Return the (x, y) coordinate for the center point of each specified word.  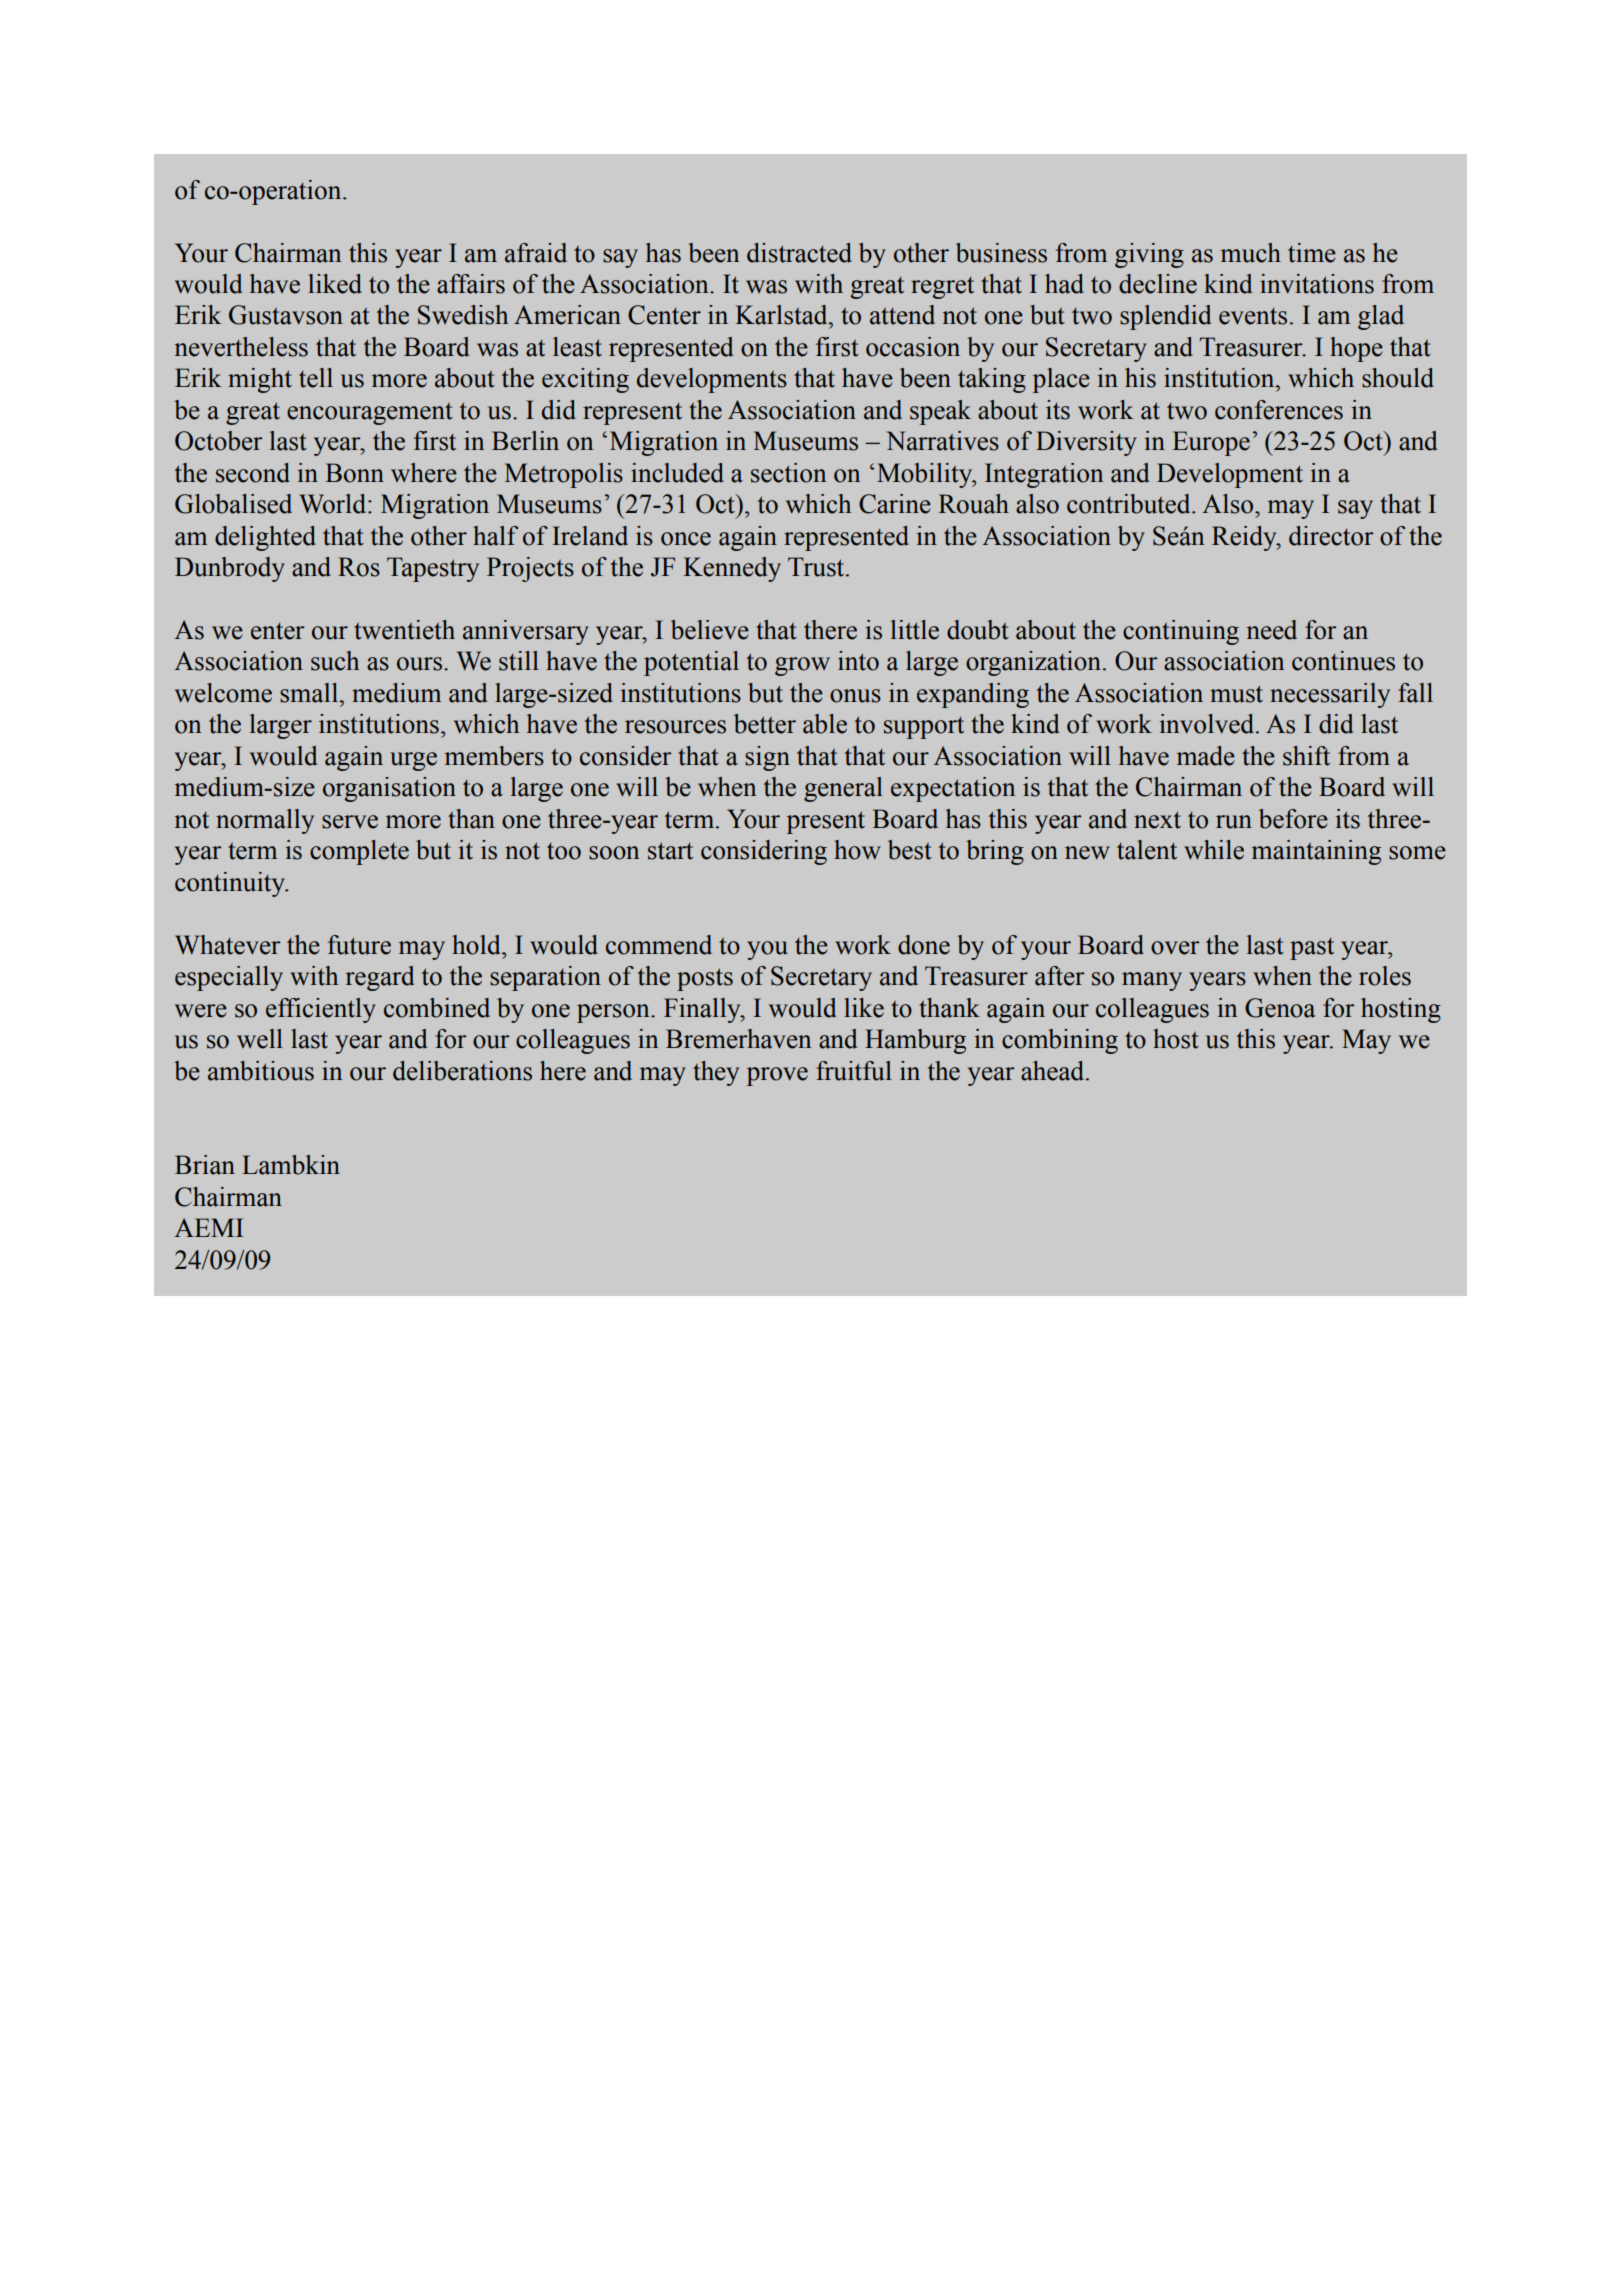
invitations (1317, 284)
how (857, 850)
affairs (471, 284)
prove (777, 1076)
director (1331, 536)
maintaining (1316, 852)
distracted (799, 253)
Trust (817, 567)
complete (359, 852)
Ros (359, 567)
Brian (205, 1165)
